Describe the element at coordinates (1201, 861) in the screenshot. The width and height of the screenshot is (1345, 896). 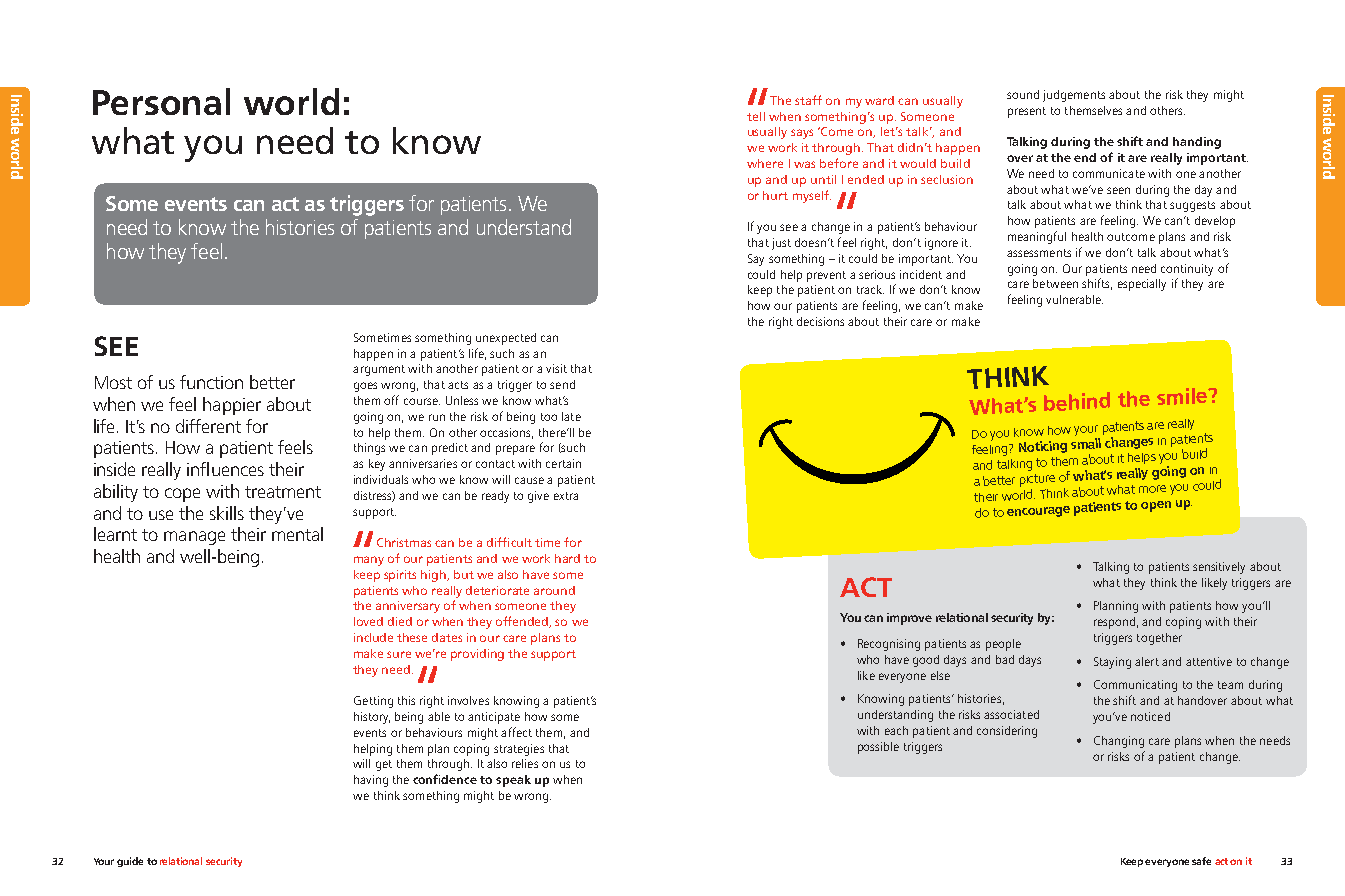
I see `safe` at that location.
